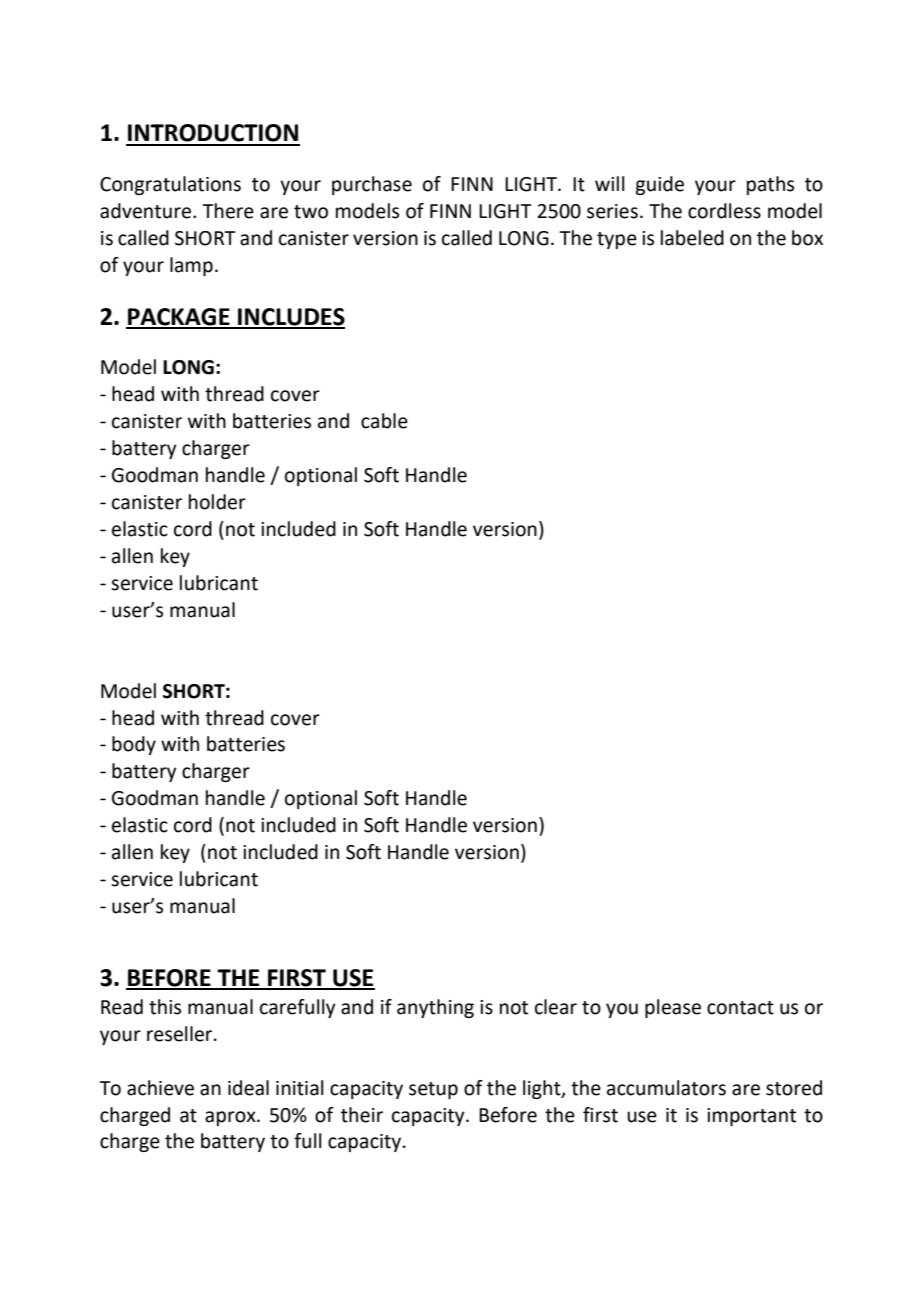  What do you see at coordinates (134, 745) in the screenshot?
I see `body` at bounding box center [134, 745].
